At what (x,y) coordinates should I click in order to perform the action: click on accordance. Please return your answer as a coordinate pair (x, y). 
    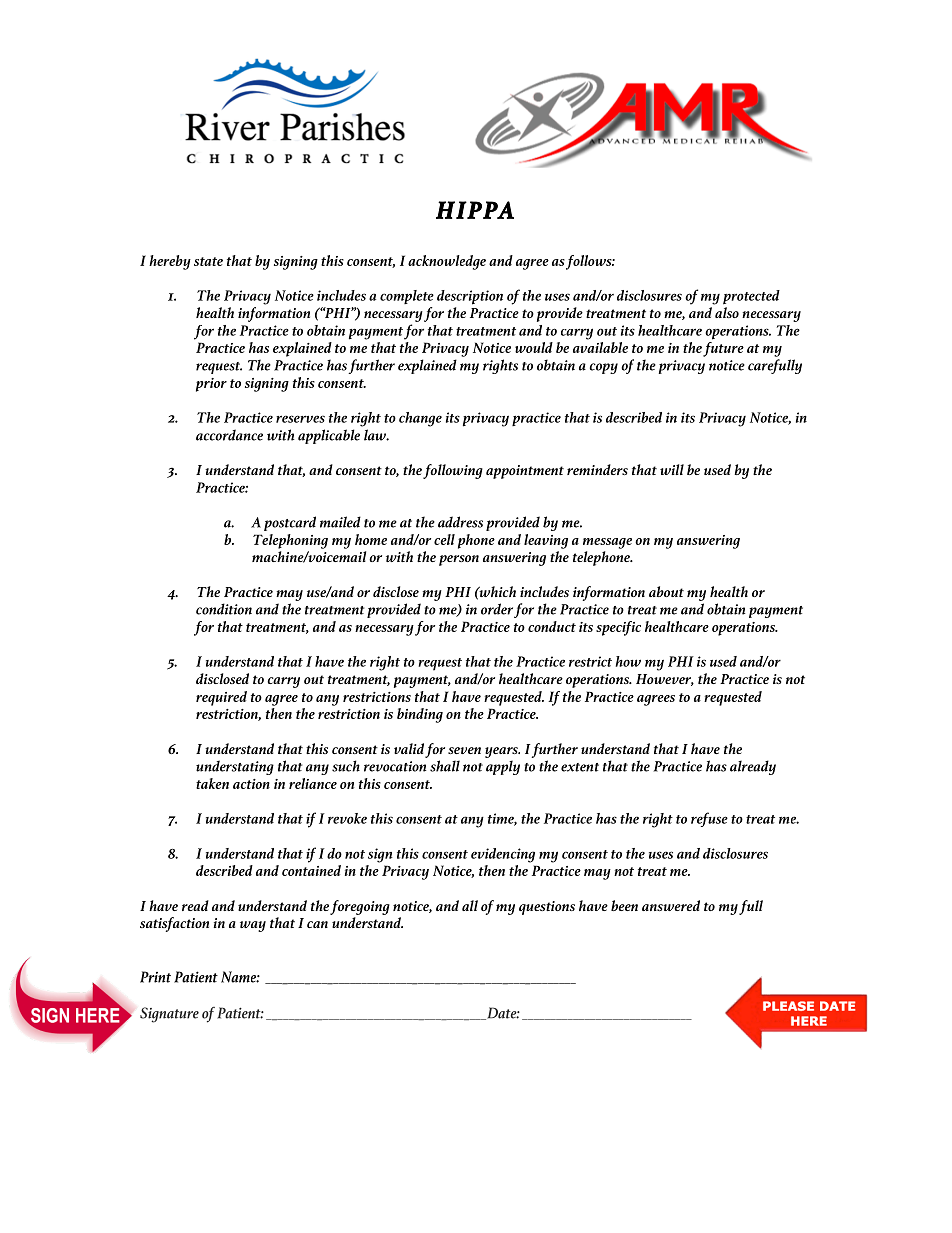
    Looking at the image, I should click on (229, 435).
